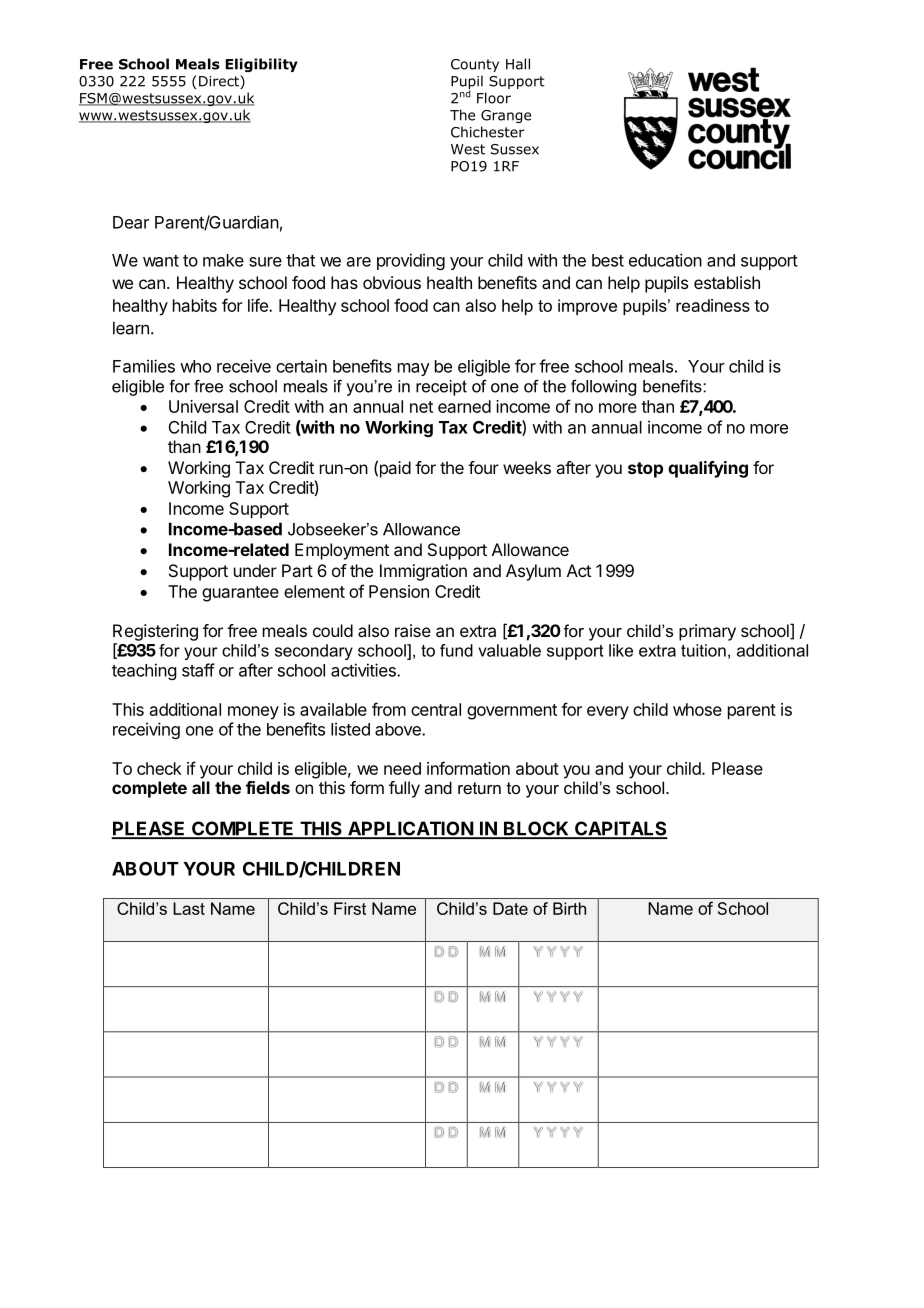  What do you see at coordinates (189, 908) in the screenshot?
I see `Last` at bounding box center [189, 908].
